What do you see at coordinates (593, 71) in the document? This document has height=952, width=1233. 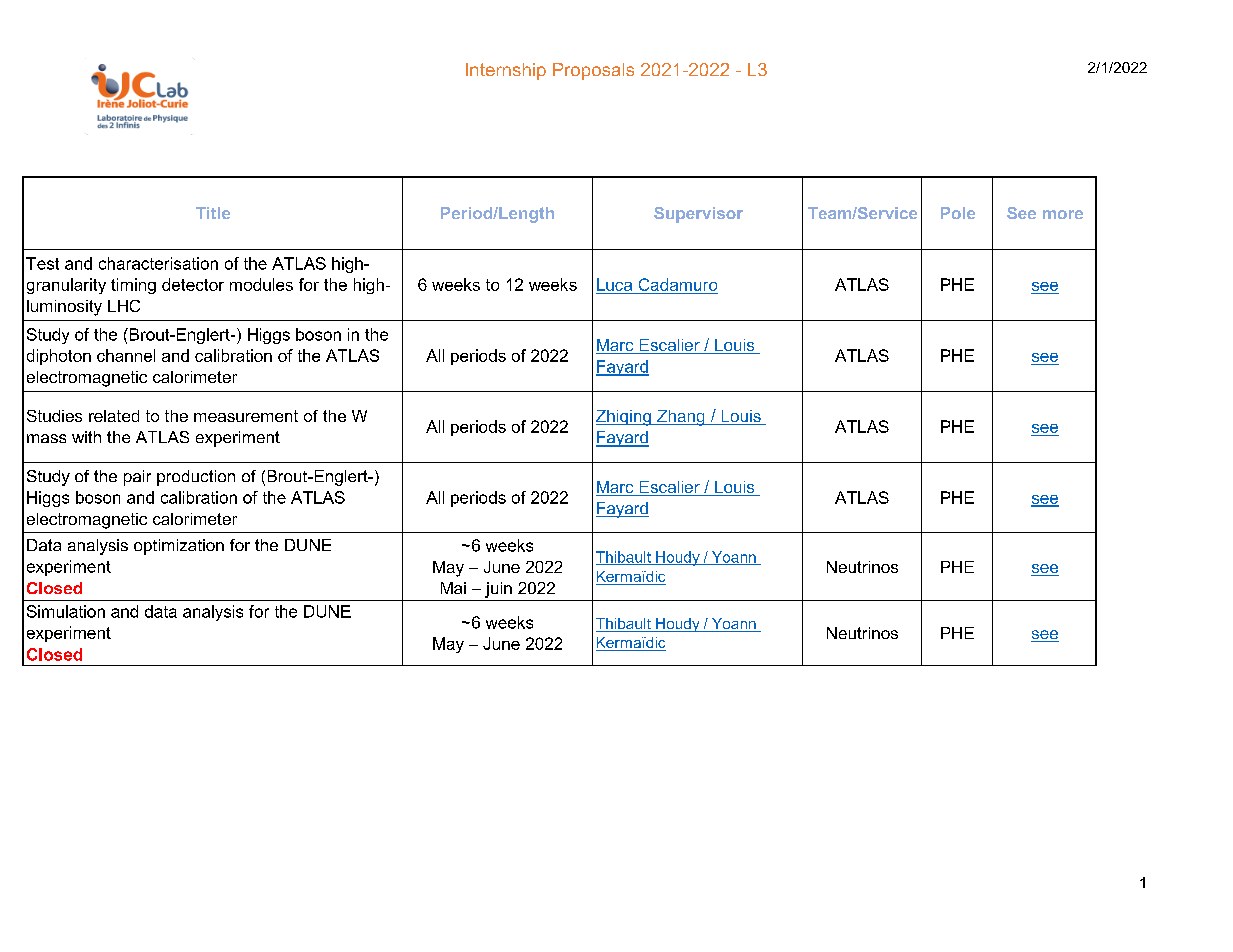 I see `Proposals` at bounding box center [593, 71].
